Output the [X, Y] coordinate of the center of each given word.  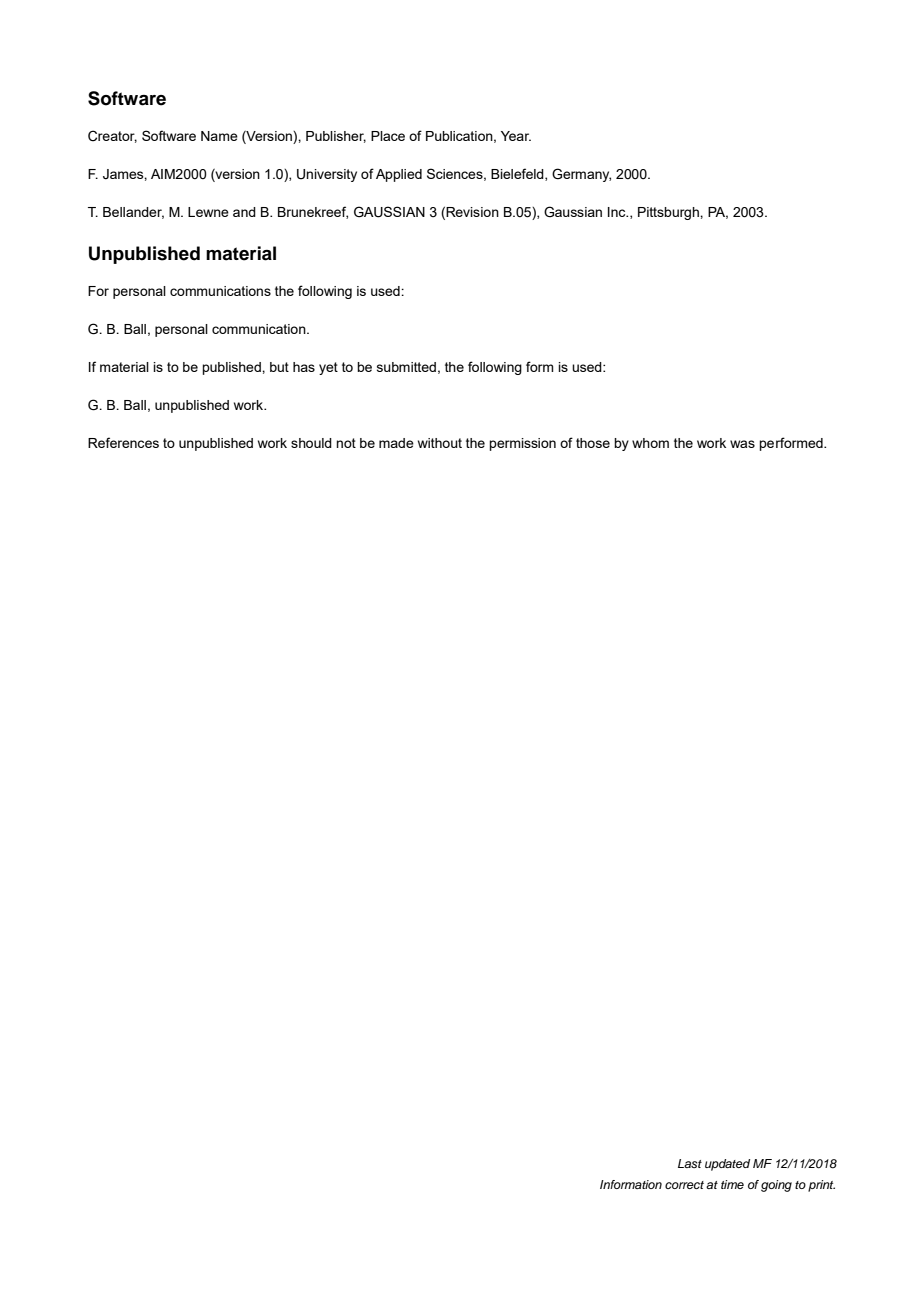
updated [727, 1165]
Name [219, 136]
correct [684, 1185]
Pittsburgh [669, 213]
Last [690, 1163]
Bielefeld [518, 174]
